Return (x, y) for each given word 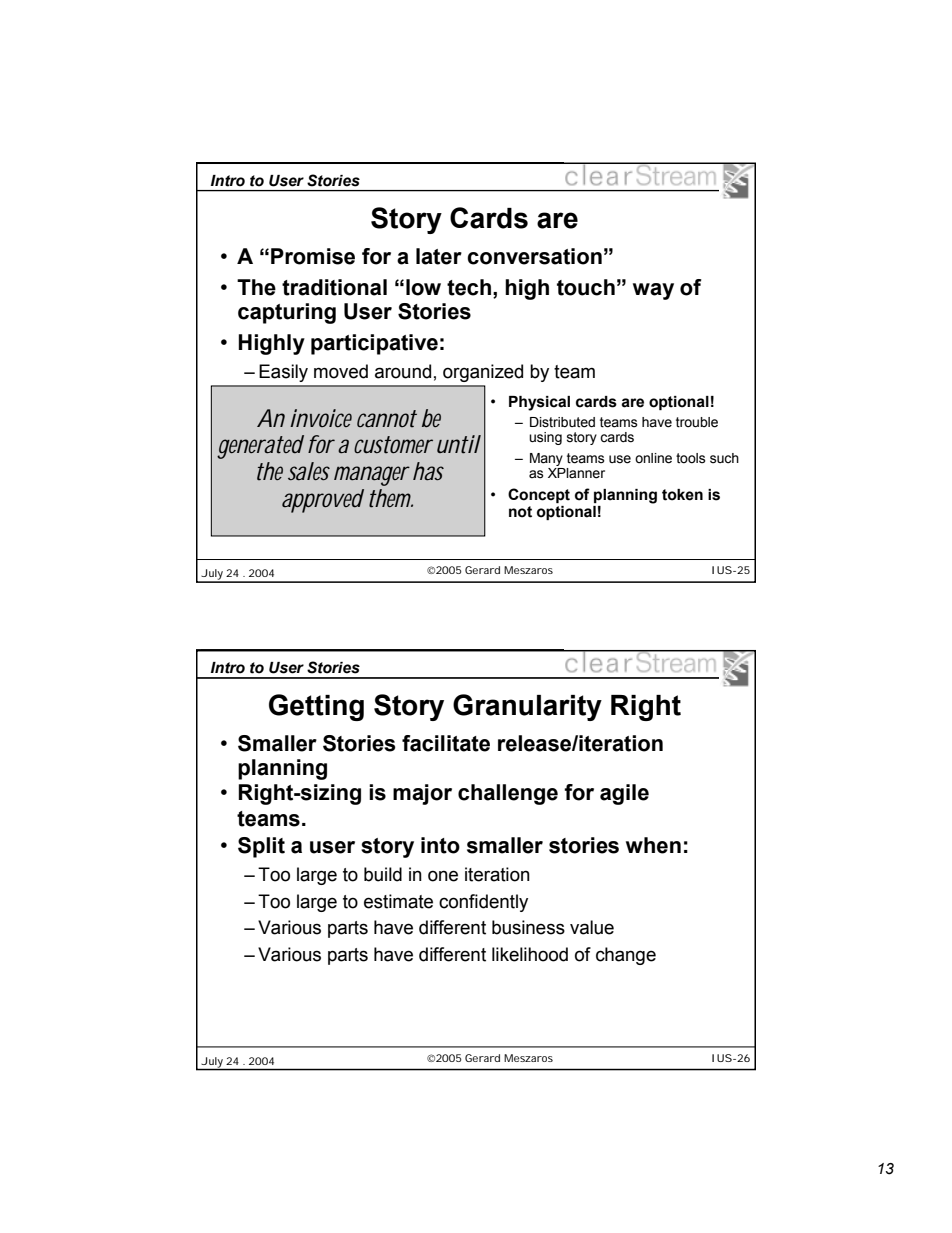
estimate (398, 901)
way (653, 291)
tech (469, 287)
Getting (316, 707)
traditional (334, 287)
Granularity (527, 707)
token (682, 495)
